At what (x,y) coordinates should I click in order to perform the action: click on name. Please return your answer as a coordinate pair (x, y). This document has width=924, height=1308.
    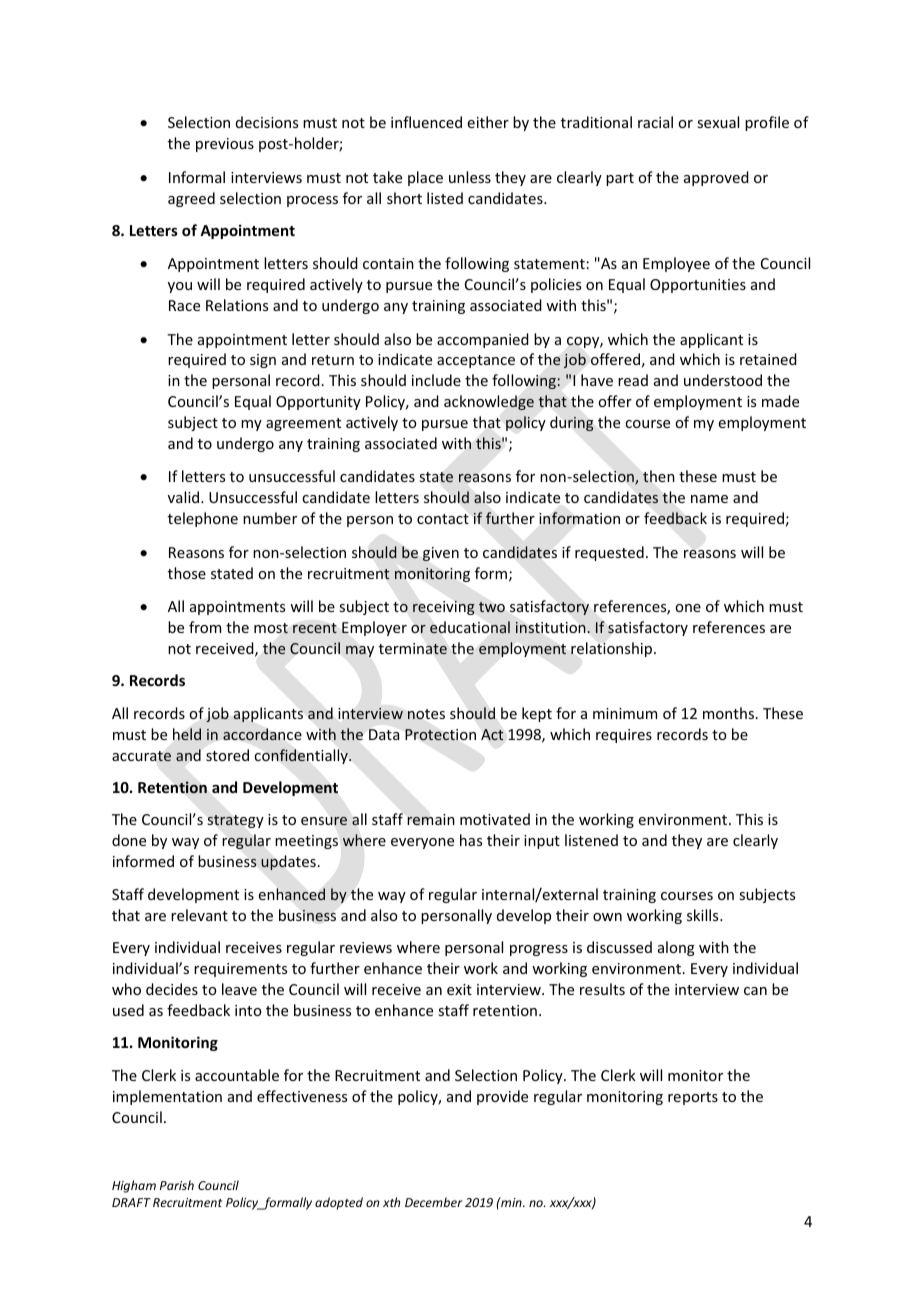
    Looking at the image, I should click on (709, 499).
